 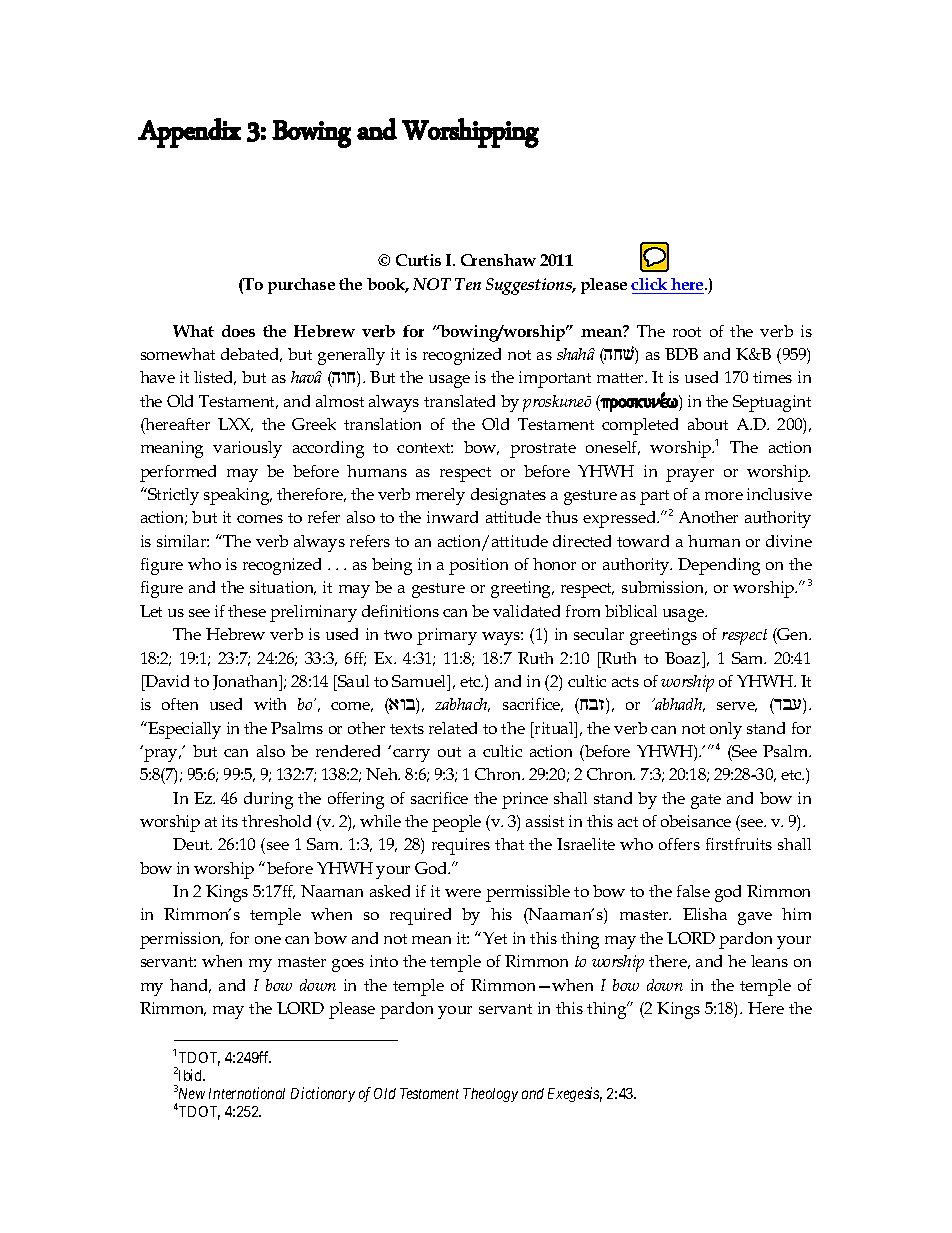 What do you see at coordinates (739, 844) in the screenshot?
I see `firstfruits` at bounding box center [739, 844].
